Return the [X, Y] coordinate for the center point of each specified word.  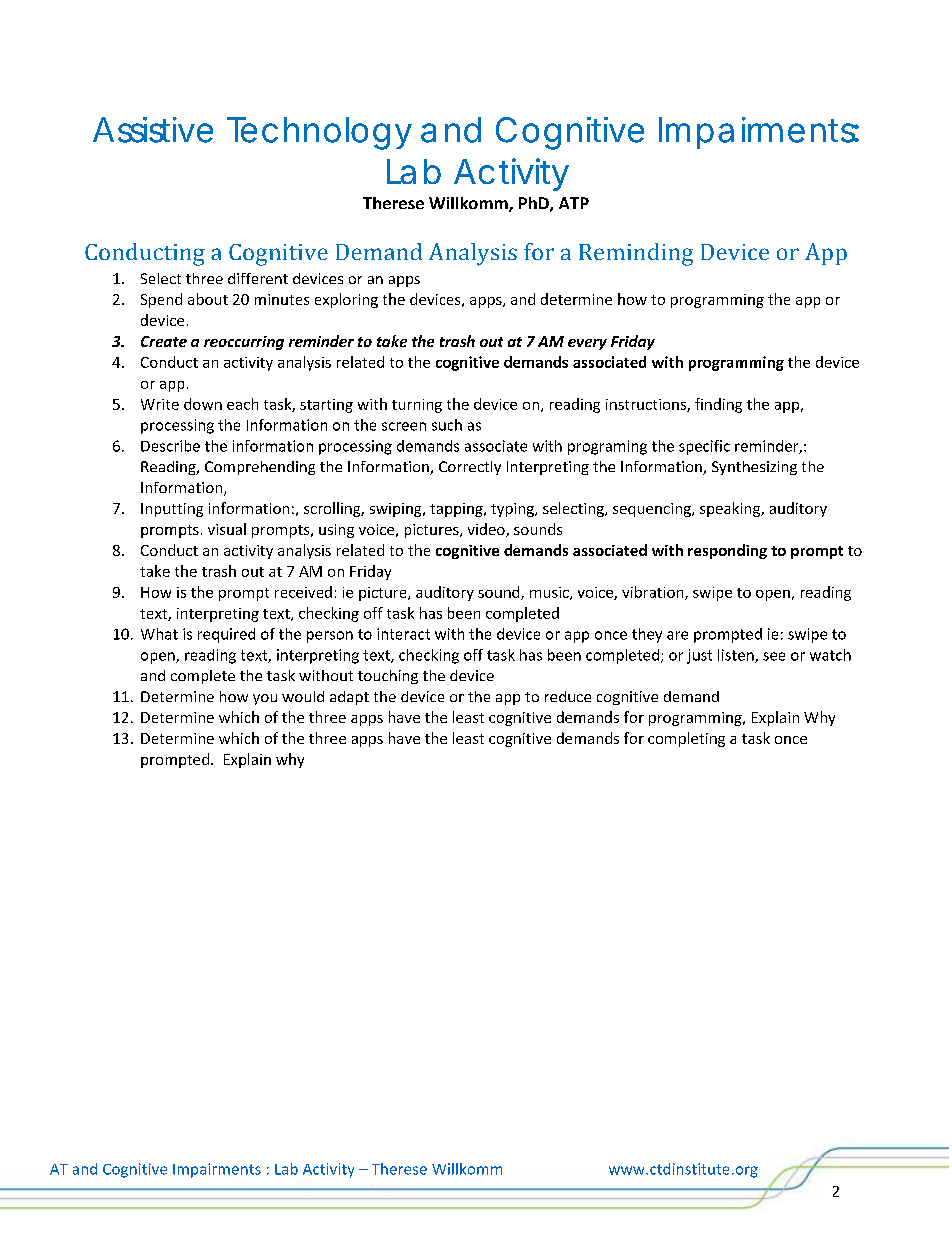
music [550, 593]
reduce [568, 696]
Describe [170, 446]
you [265, 699]
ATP [574, 203]
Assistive [153, 130]
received [303, 592]
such [447, 425]
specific [704, 447]
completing [686, 739]
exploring [346, 300]
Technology [319, 133]
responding [727, 551]
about [208, 299]
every [587, 344]
